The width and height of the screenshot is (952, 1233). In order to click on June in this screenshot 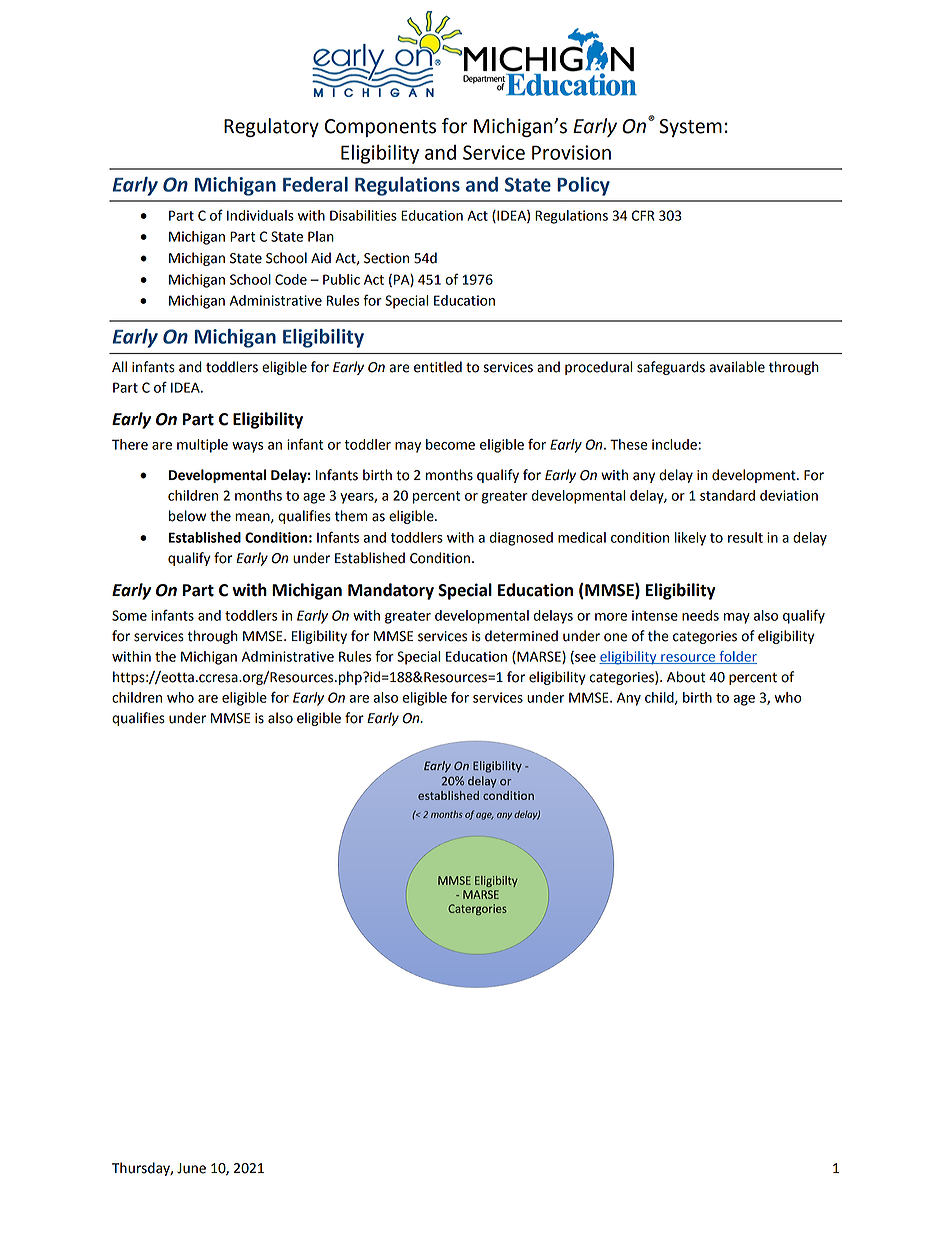, I will do `click(191, 1168)`.
